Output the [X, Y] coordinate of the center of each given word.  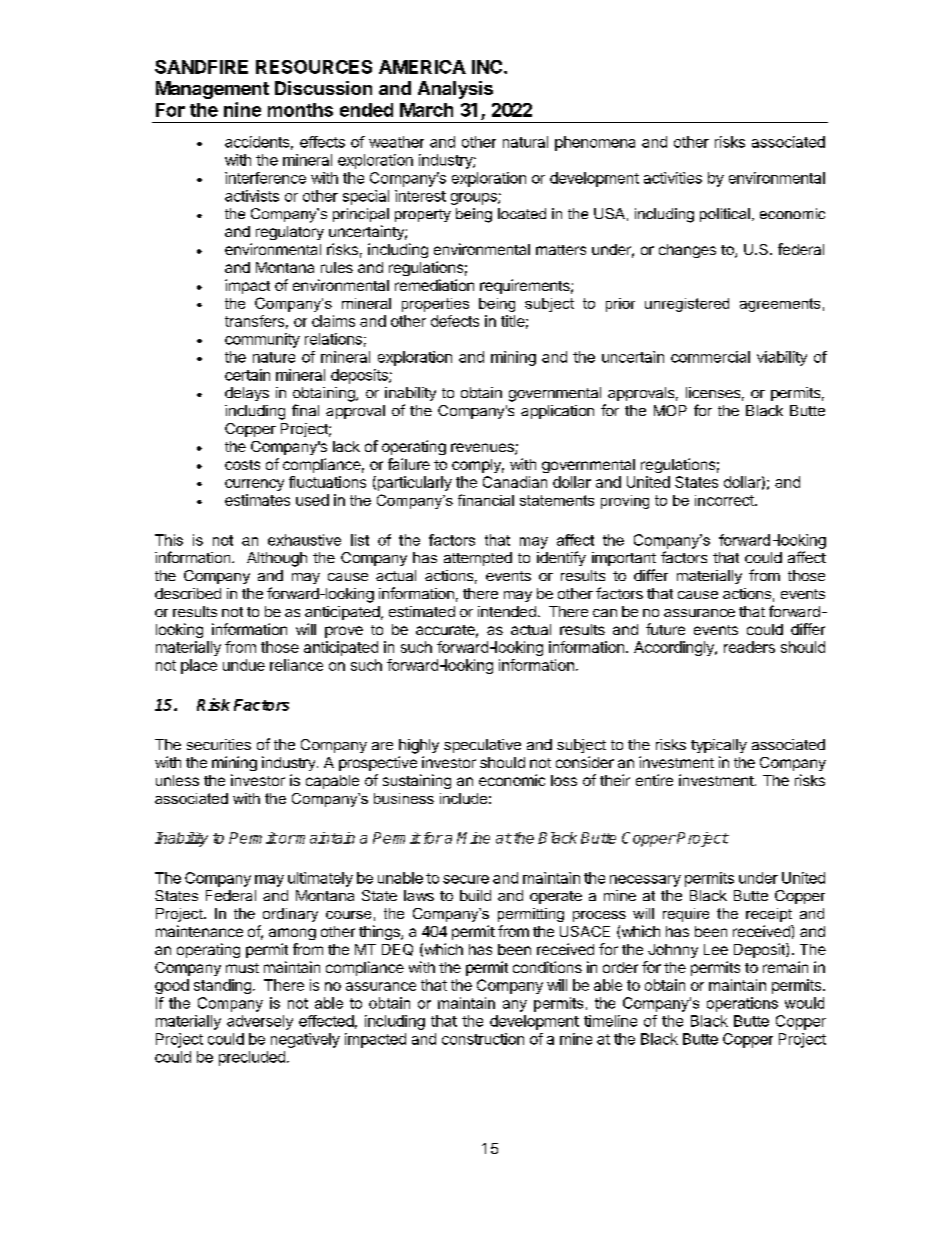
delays [247, 394]
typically [719, 746]
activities [673, 178]
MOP [670, 410]
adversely [260, 1022]
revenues [483, 449]
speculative [482, 746]
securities [219, 744]
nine [242, 109]
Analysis [455, 90]
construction [483, 1039]
